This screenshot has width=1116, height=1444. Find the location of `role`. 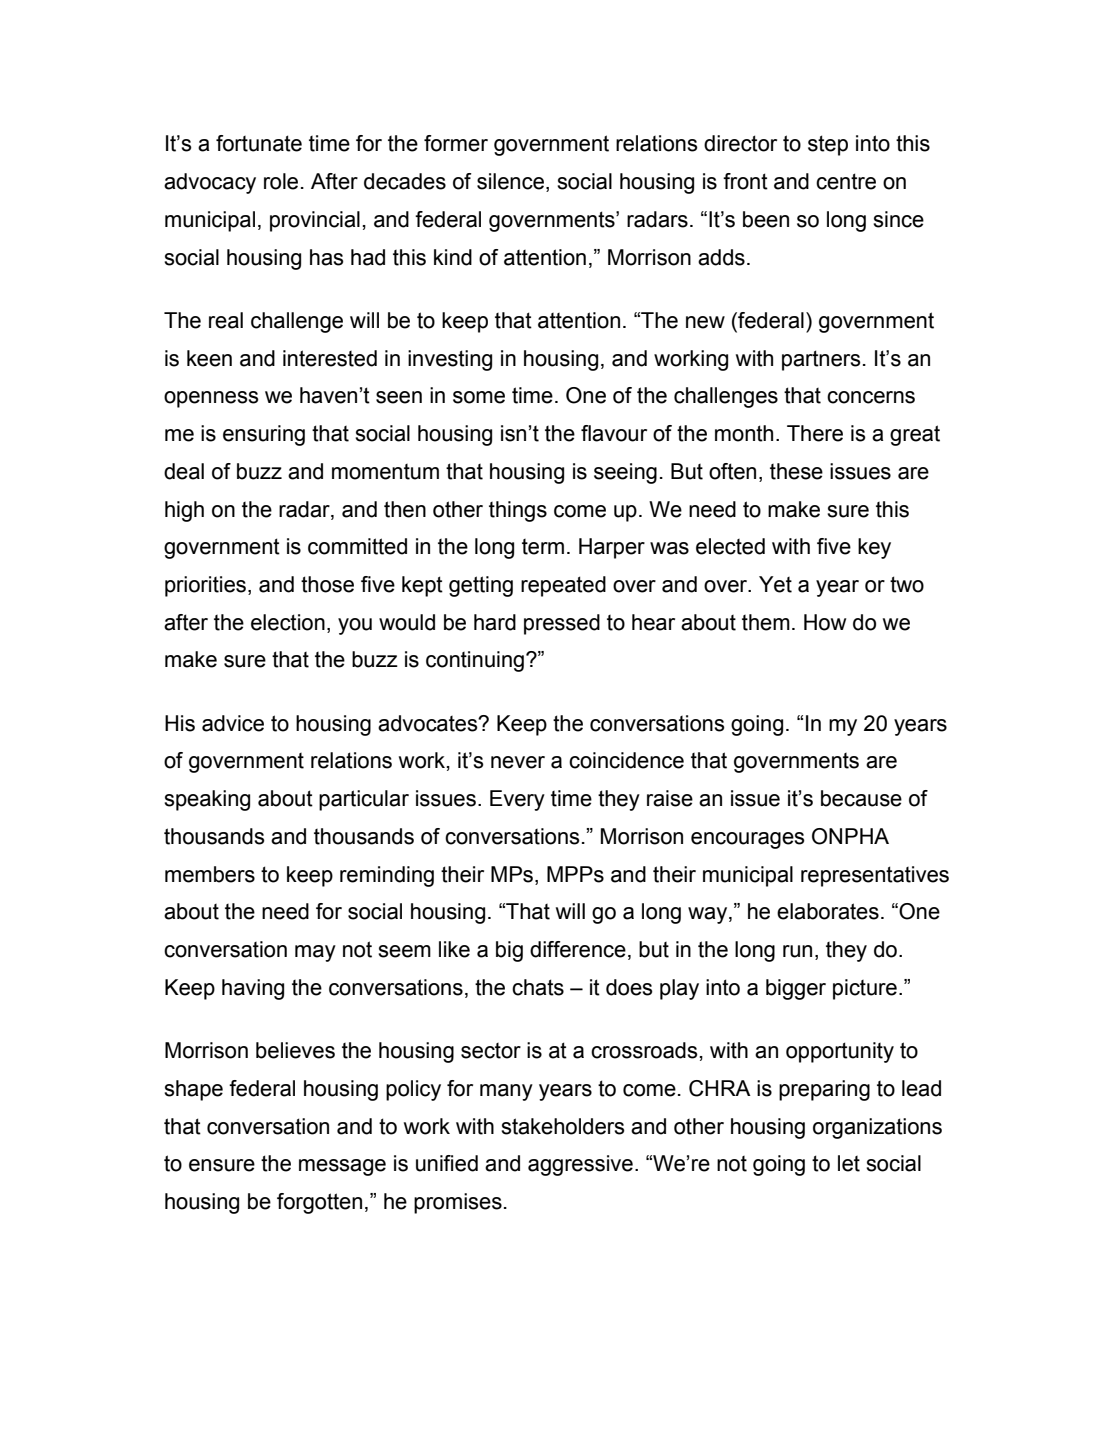

role is located at coordinates (281, 181).
